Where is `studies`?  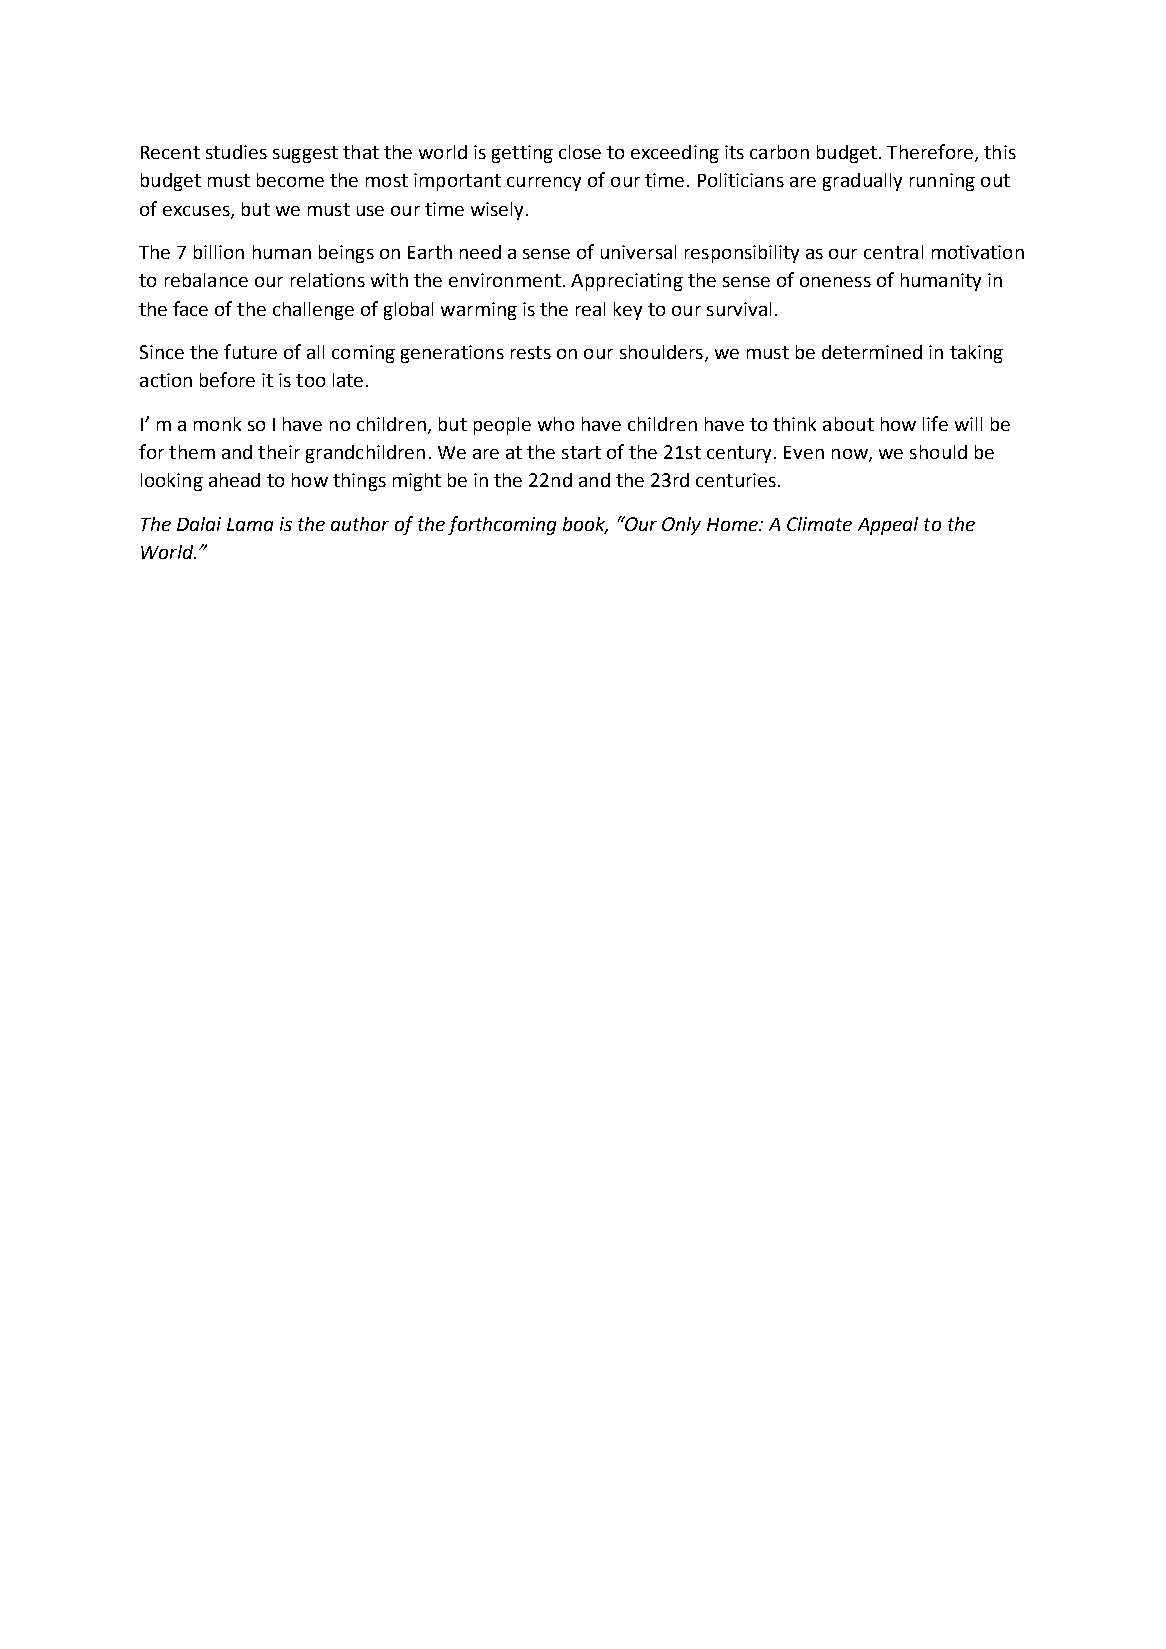
studies is located at coordinates (236, 152).
